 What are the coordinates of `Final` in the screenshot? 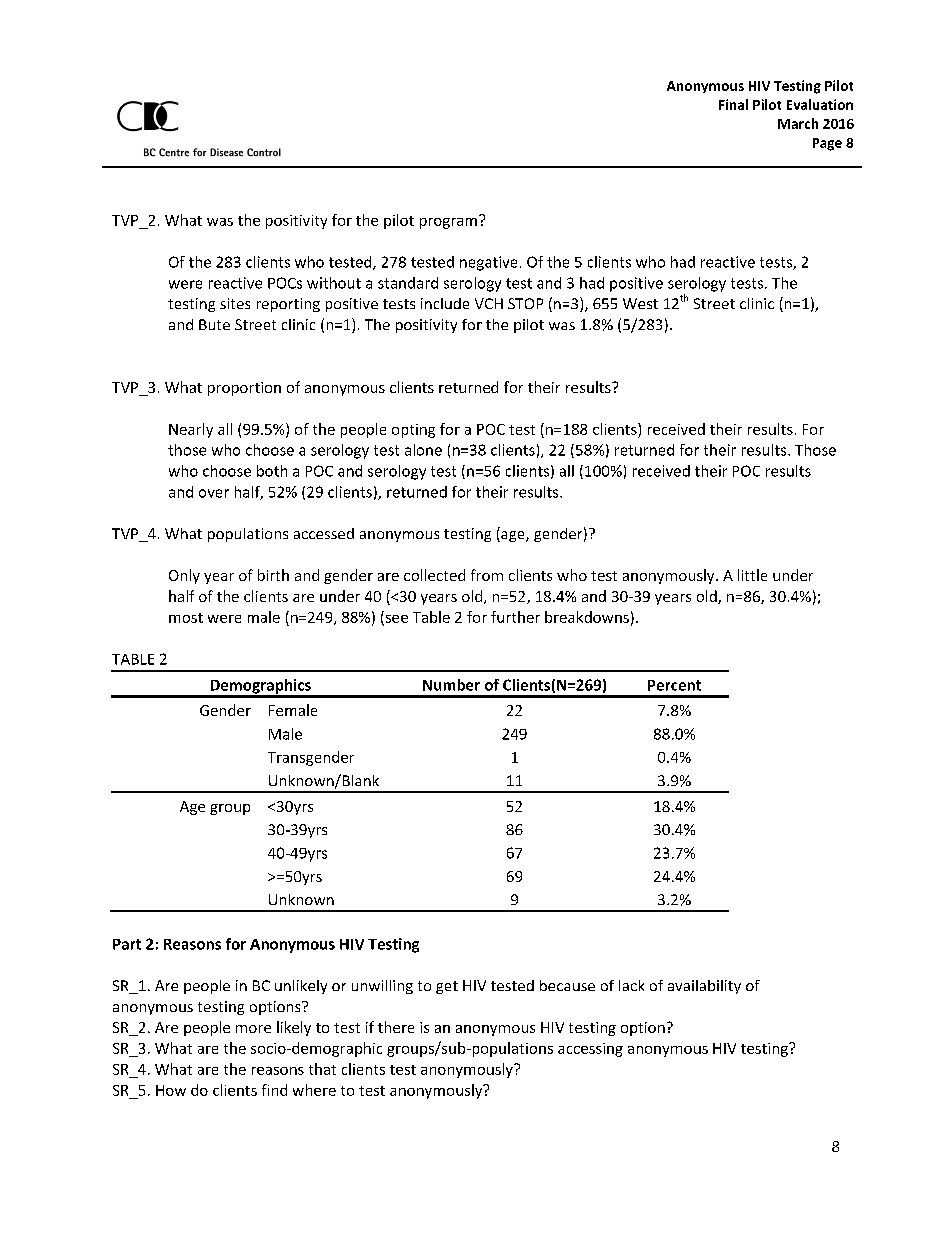 It's located at (733, 104).
